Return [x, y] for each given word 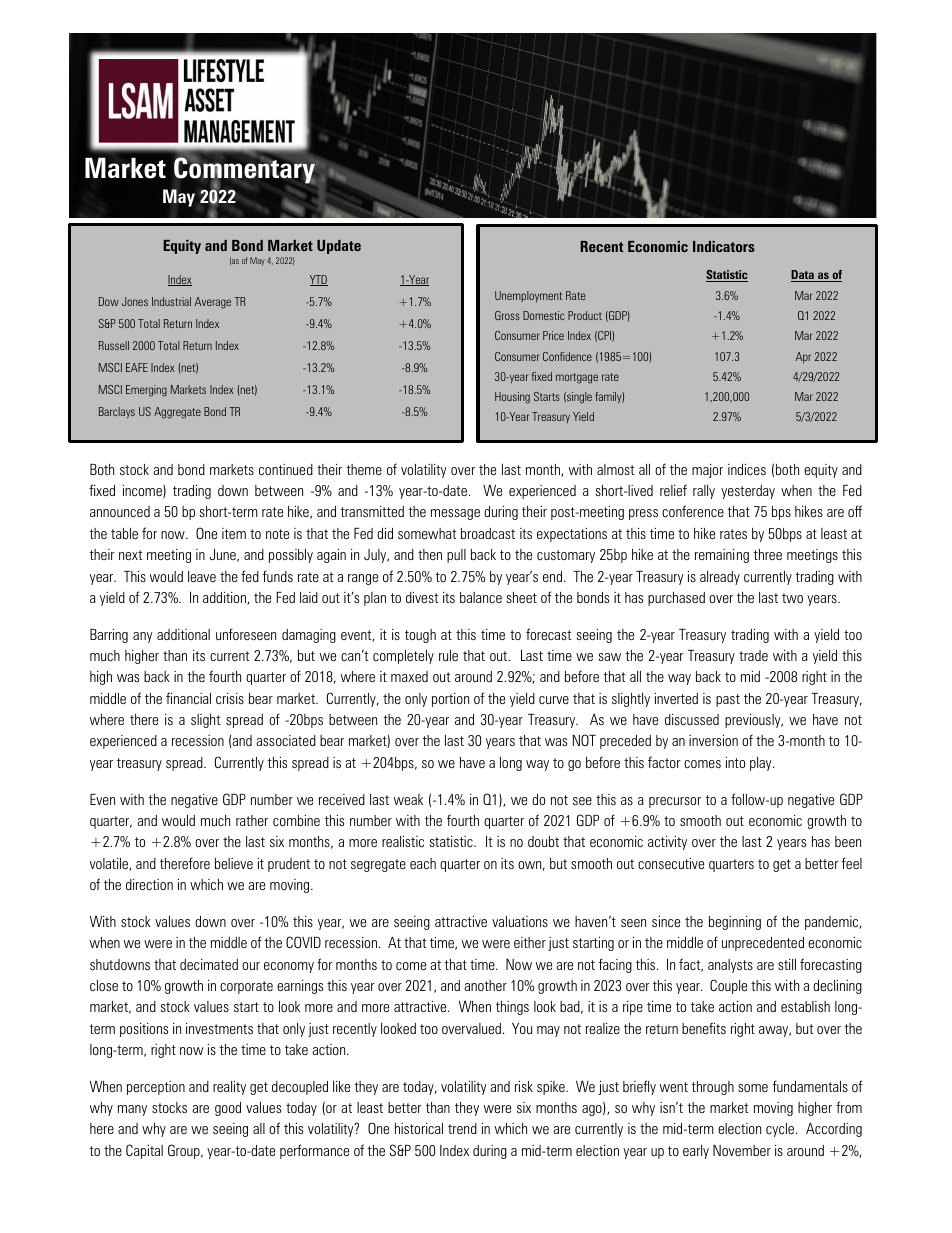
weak [408, 799]
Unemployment [528, 297]
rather [252, 820]
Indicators [724, 246]
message [455, 514]
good [228, 1109]
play [762, 764]
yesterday [748, 492]
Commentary [245, 171]
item [234, 533]
